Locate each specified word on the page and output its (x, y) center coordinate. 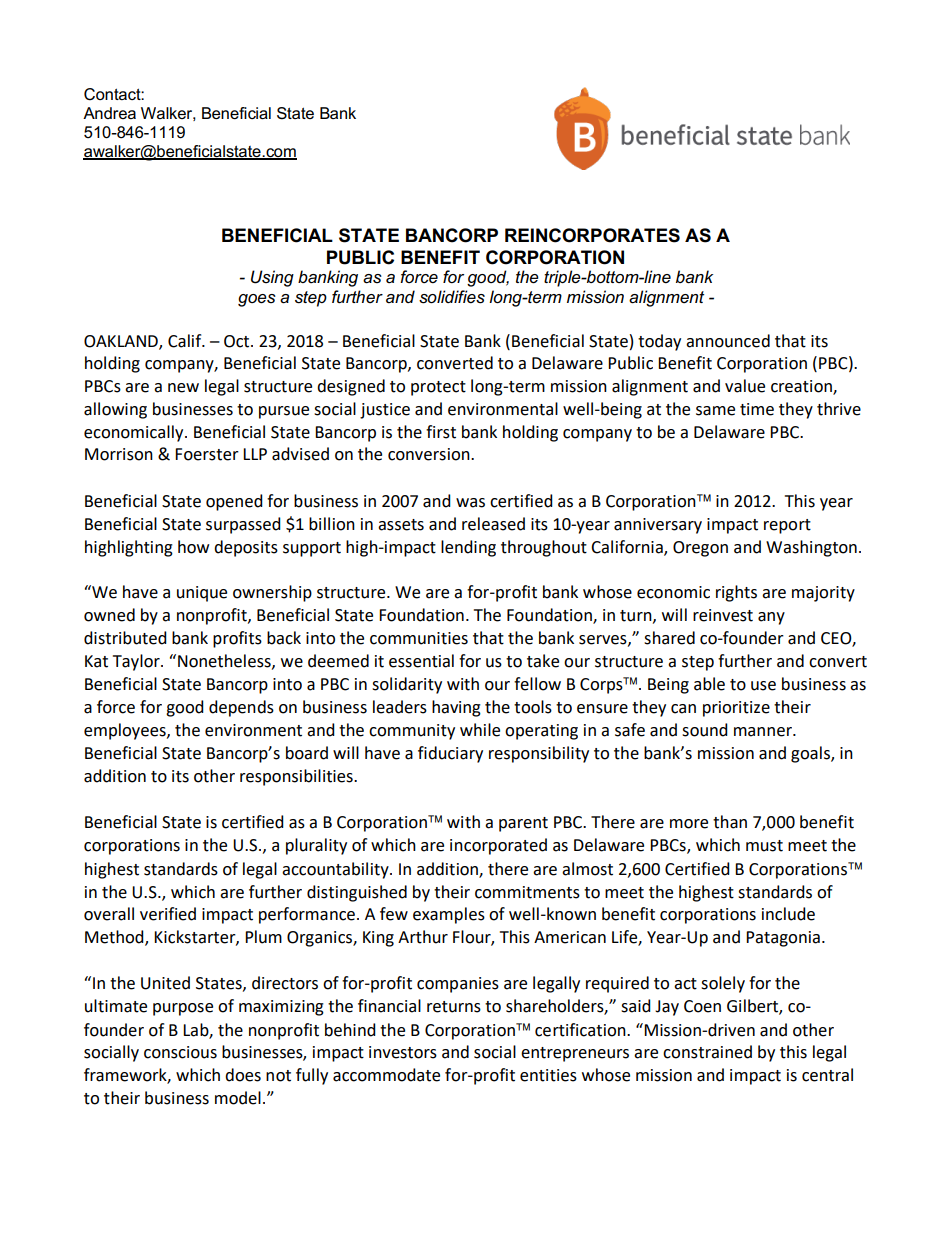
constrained (707, 1052)
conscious (180, 1052)
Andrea (109, 113)
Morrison (119, 454)
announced (728, 341)
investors (403, 1052)
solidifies (452, 297)
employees (126, 731)
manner (764, 732)
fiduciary (450, 754)
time (757, 409)
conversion (430, 454)
